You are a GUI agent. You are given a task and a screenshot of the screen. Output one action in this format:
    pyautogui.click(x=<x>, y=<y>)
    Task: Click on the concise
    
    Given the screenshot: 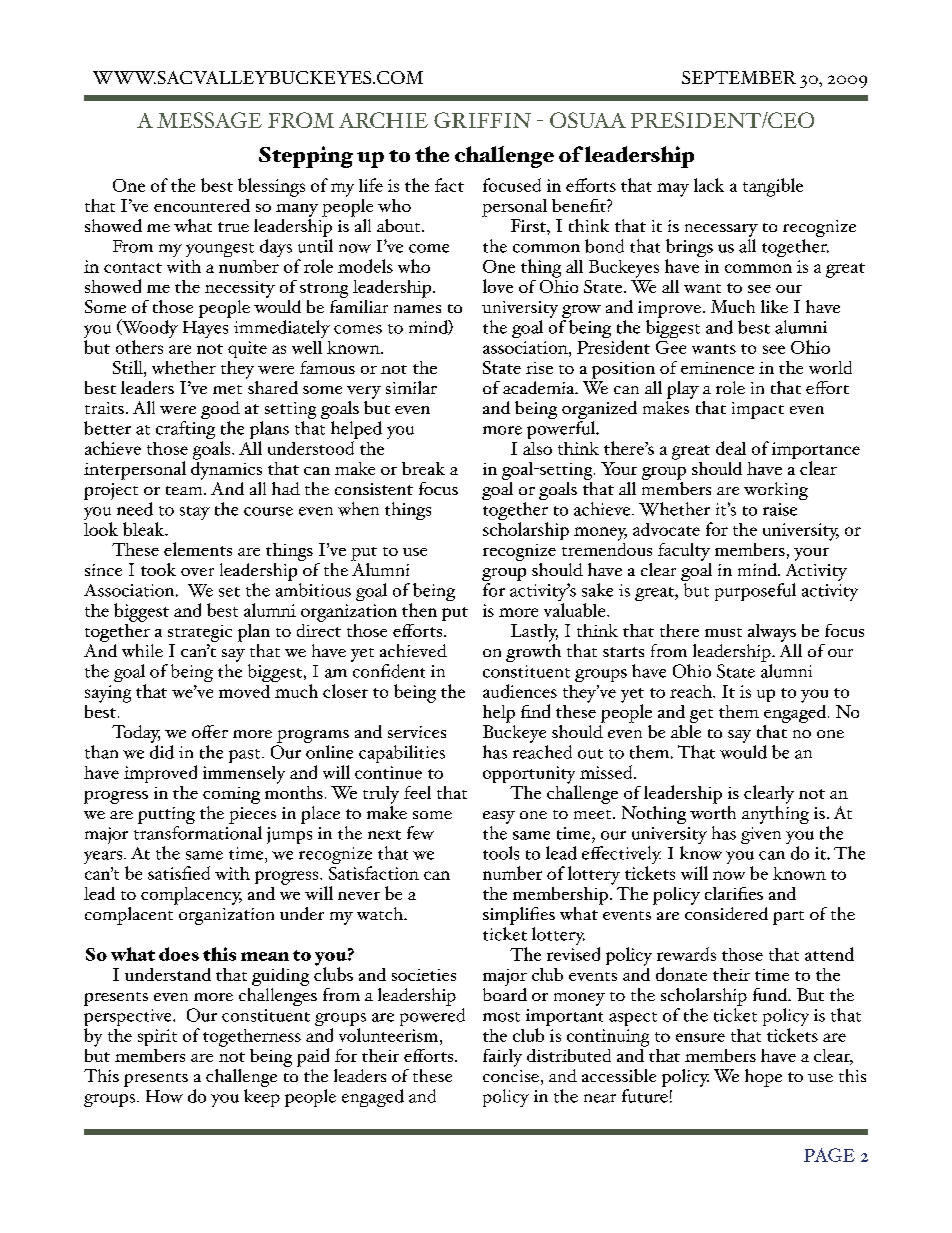 What is the action you would take?
    pyautogui.click(x=511, y=1076)
